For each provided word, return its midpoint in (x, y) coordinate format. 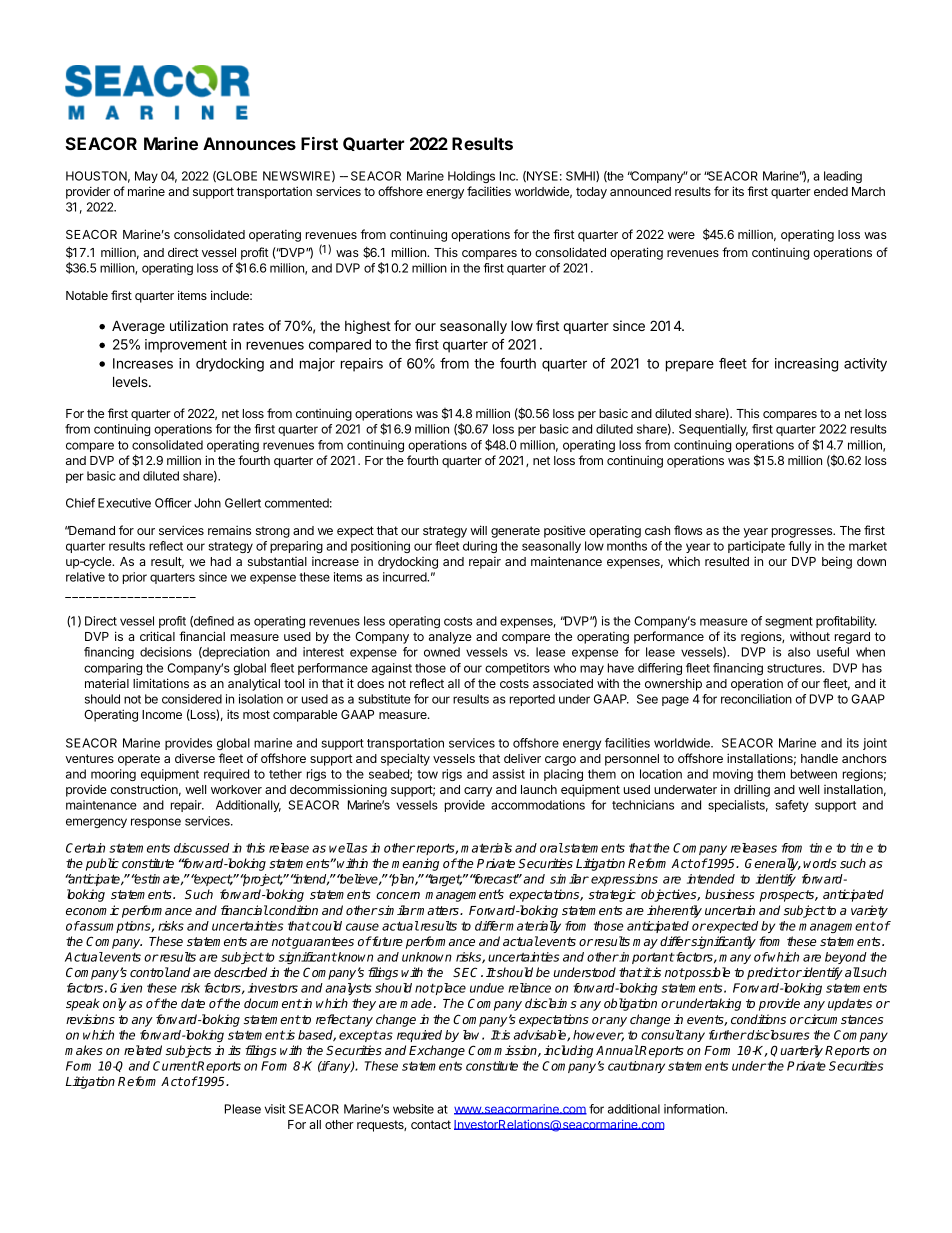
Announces (249, 143)
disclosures (778, 1035)
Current (175, 1066)
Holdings (471, 177)
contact (431, 1124)
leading (843, 177)
